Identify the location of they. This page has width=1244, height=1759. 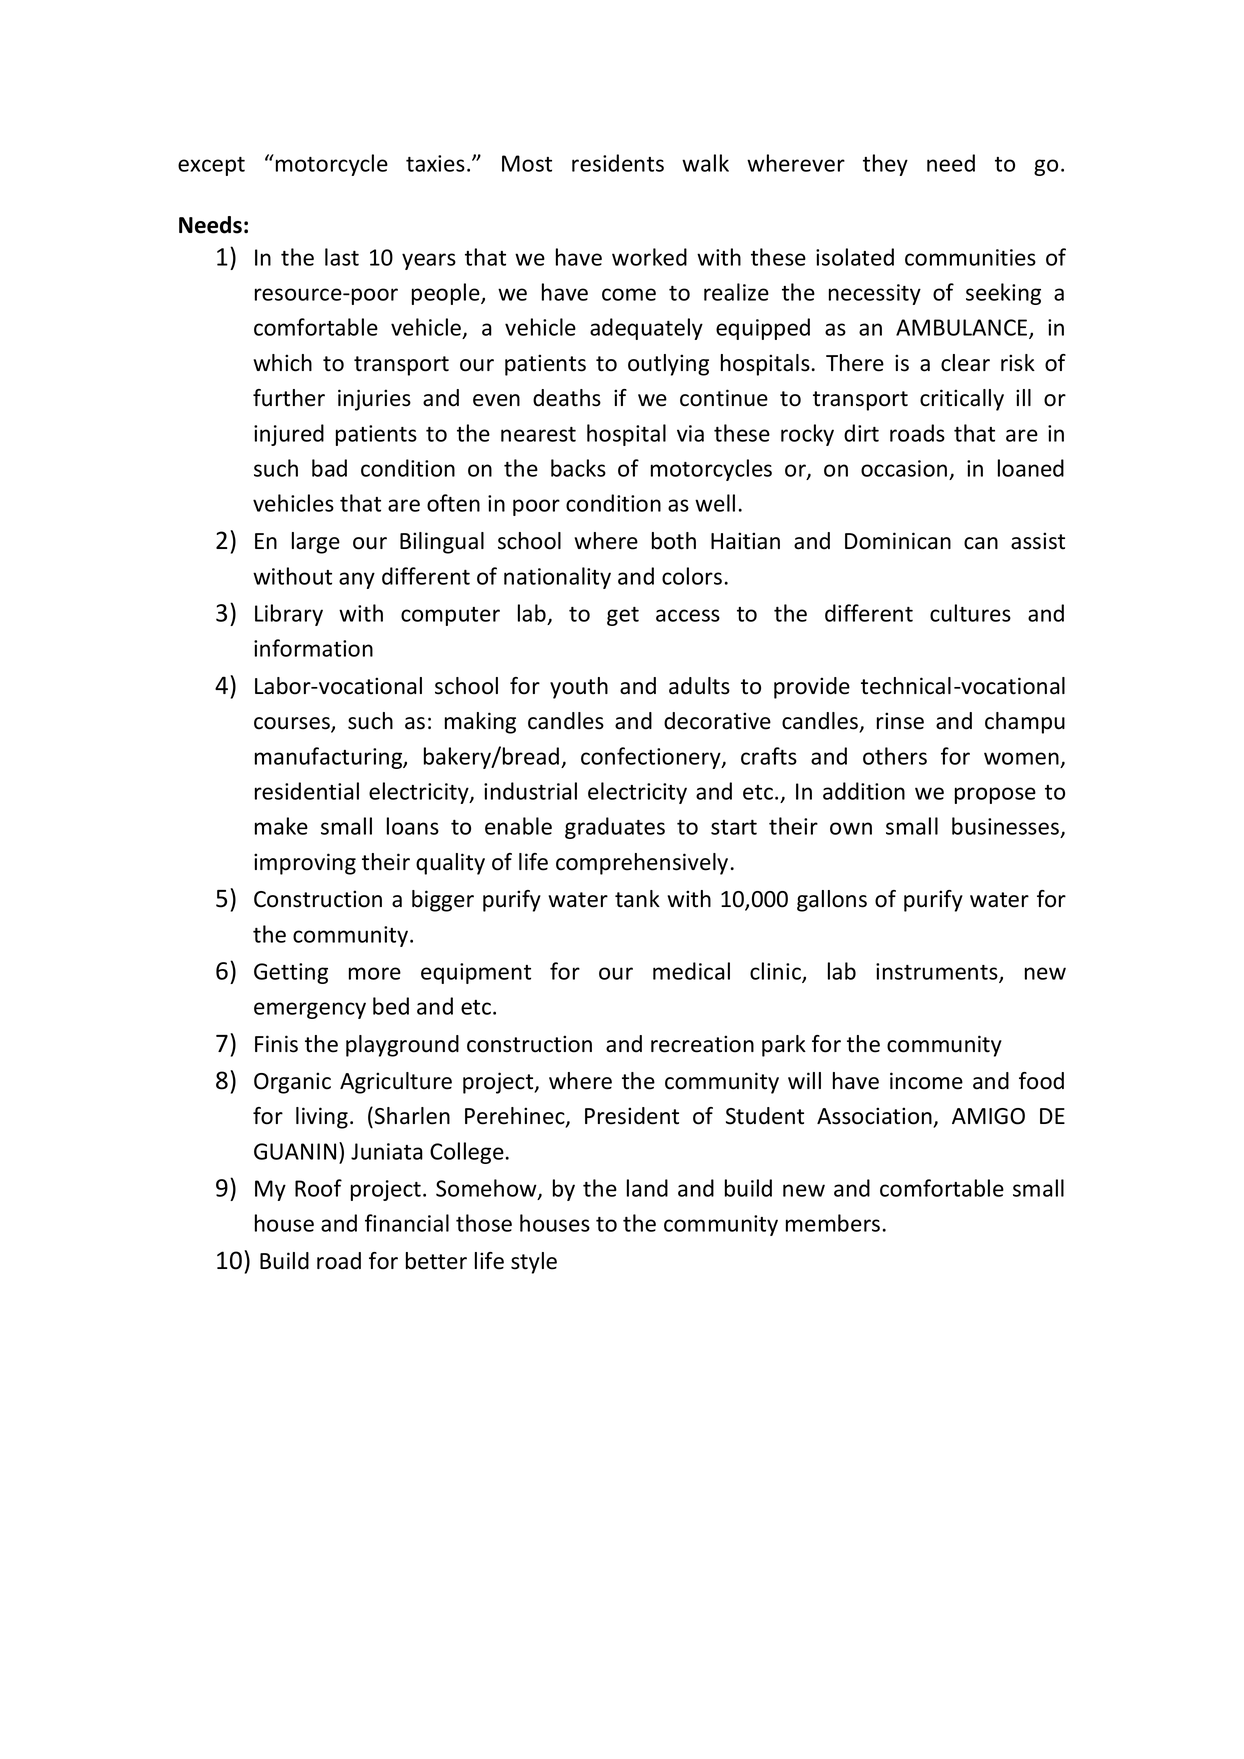
(885, 165).
